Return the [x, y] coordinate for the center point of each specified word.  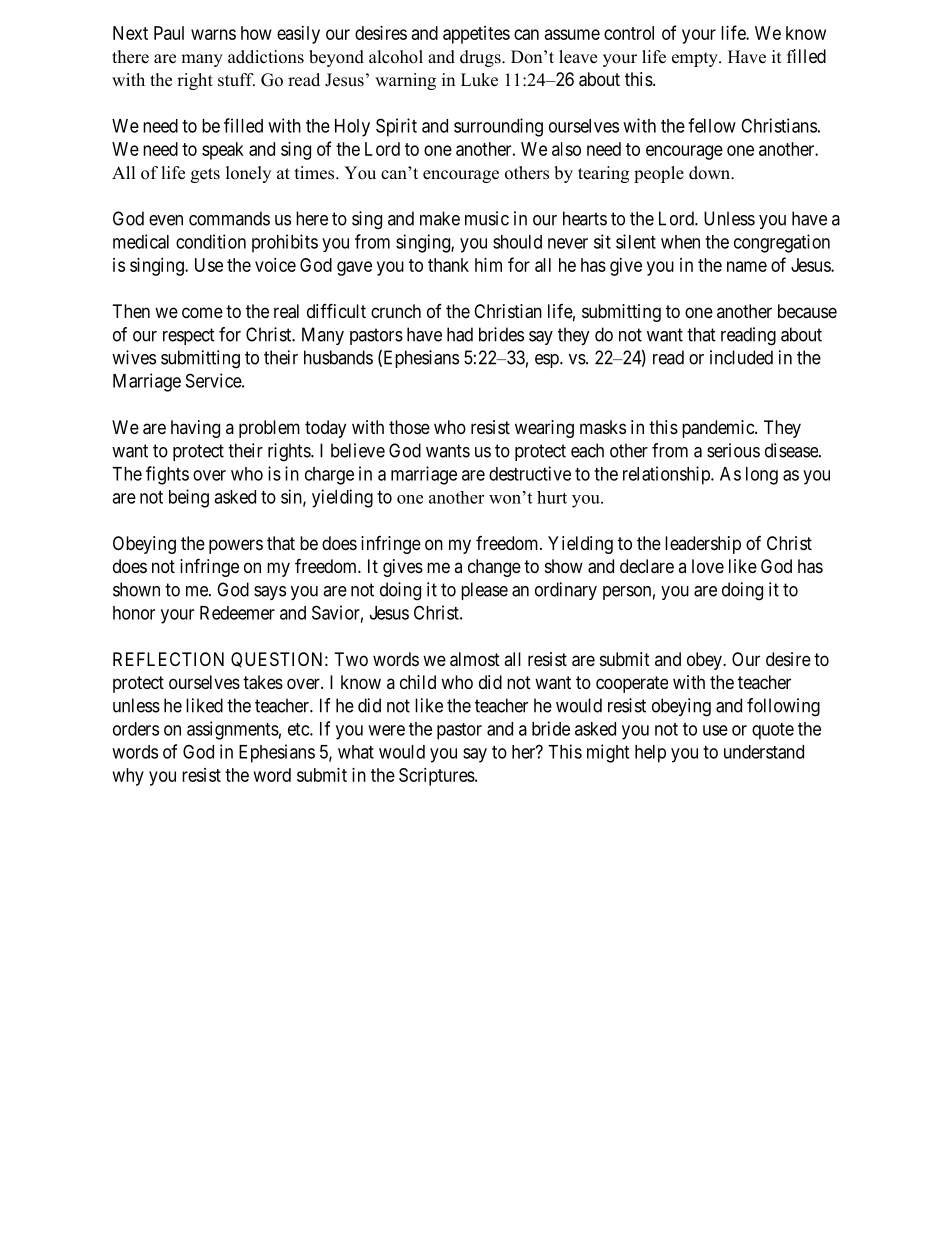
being [189, 498]
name [747, 266]
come [202, 312]
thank [448, 265]
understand [764, 752]
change [494, 568]
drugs [481, 58]
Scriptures [437, 777]
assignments [233, 730]
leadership [703, 545]
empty [696, 59]
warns [213, 34]
